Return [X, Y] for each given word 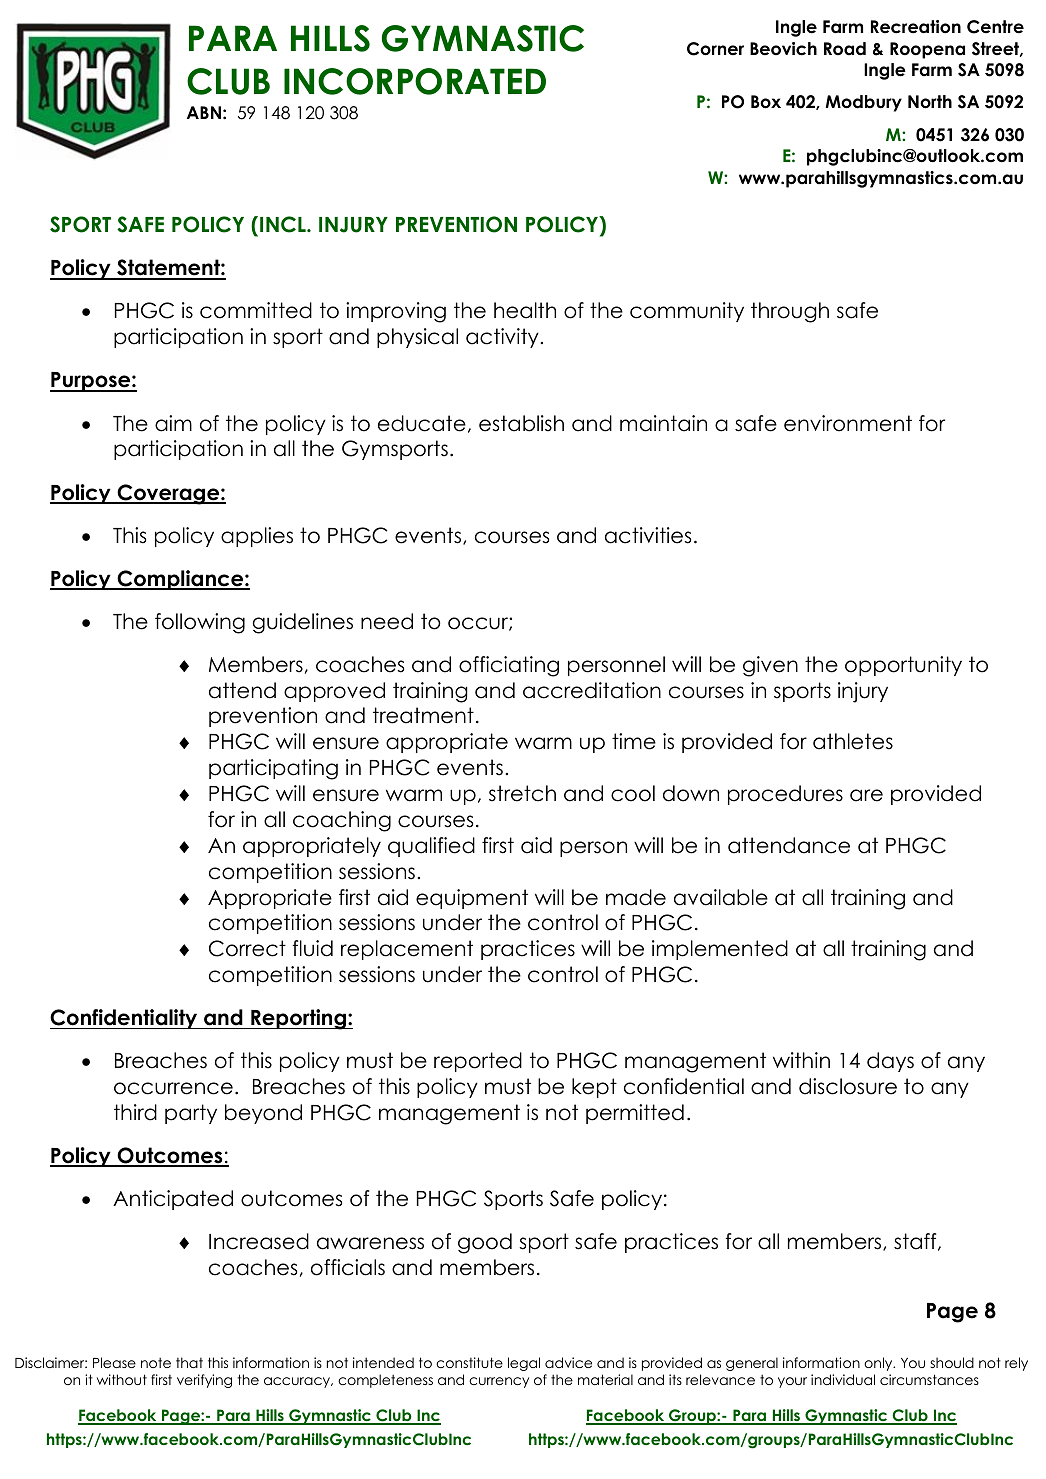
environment [848, 423]
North [930, 102]
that [189, 1362]
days [890, 1062]
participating [273, 769]
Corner [715, 49]
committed [256, 310]
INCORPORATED [415, 81]
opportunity [903, 666]
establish [521, 423]
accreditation [592, 690]
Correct [247, 948]
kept [594, 1088]
